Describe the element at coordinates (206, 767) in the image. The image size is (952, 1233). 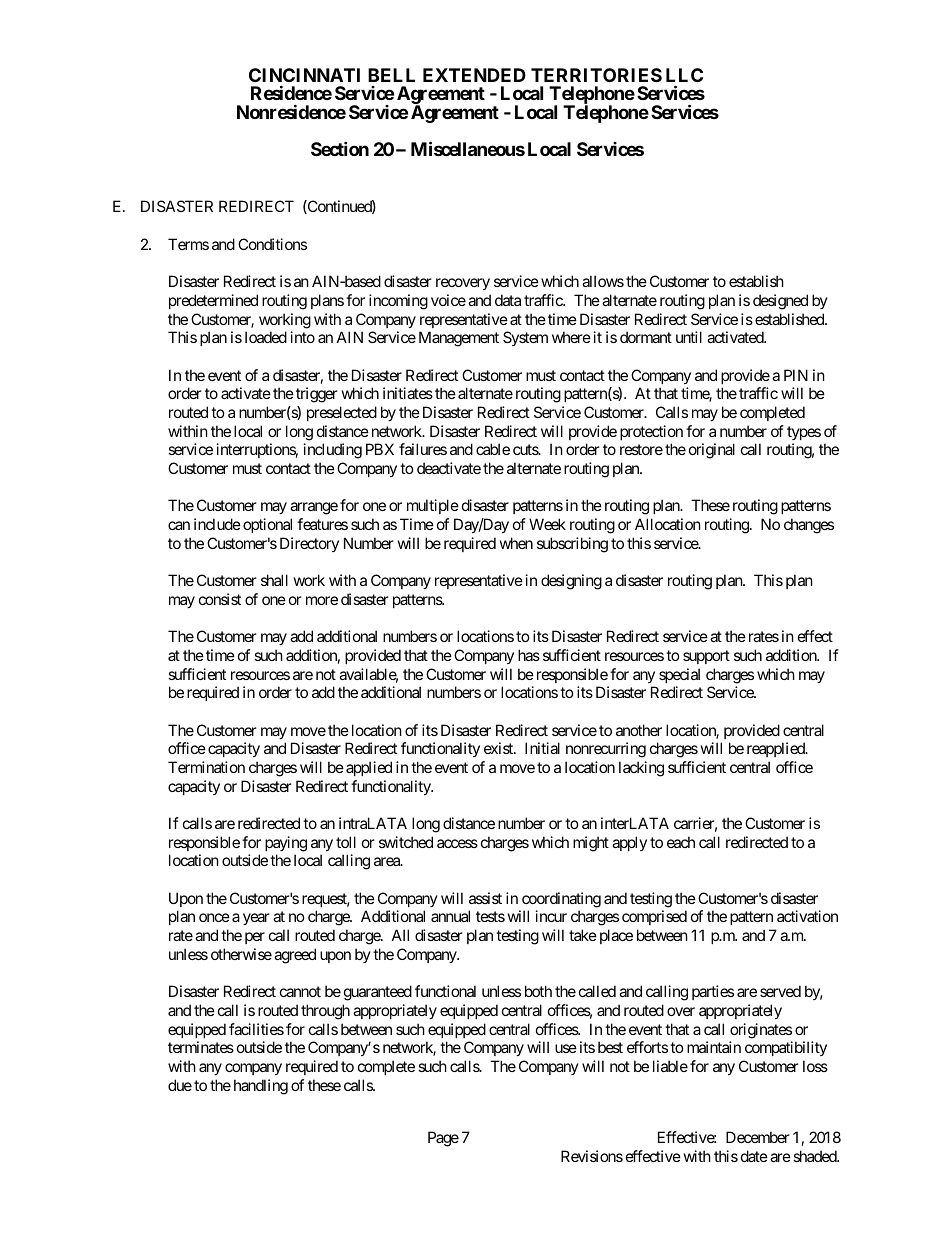
I see `Termination` at that location.
